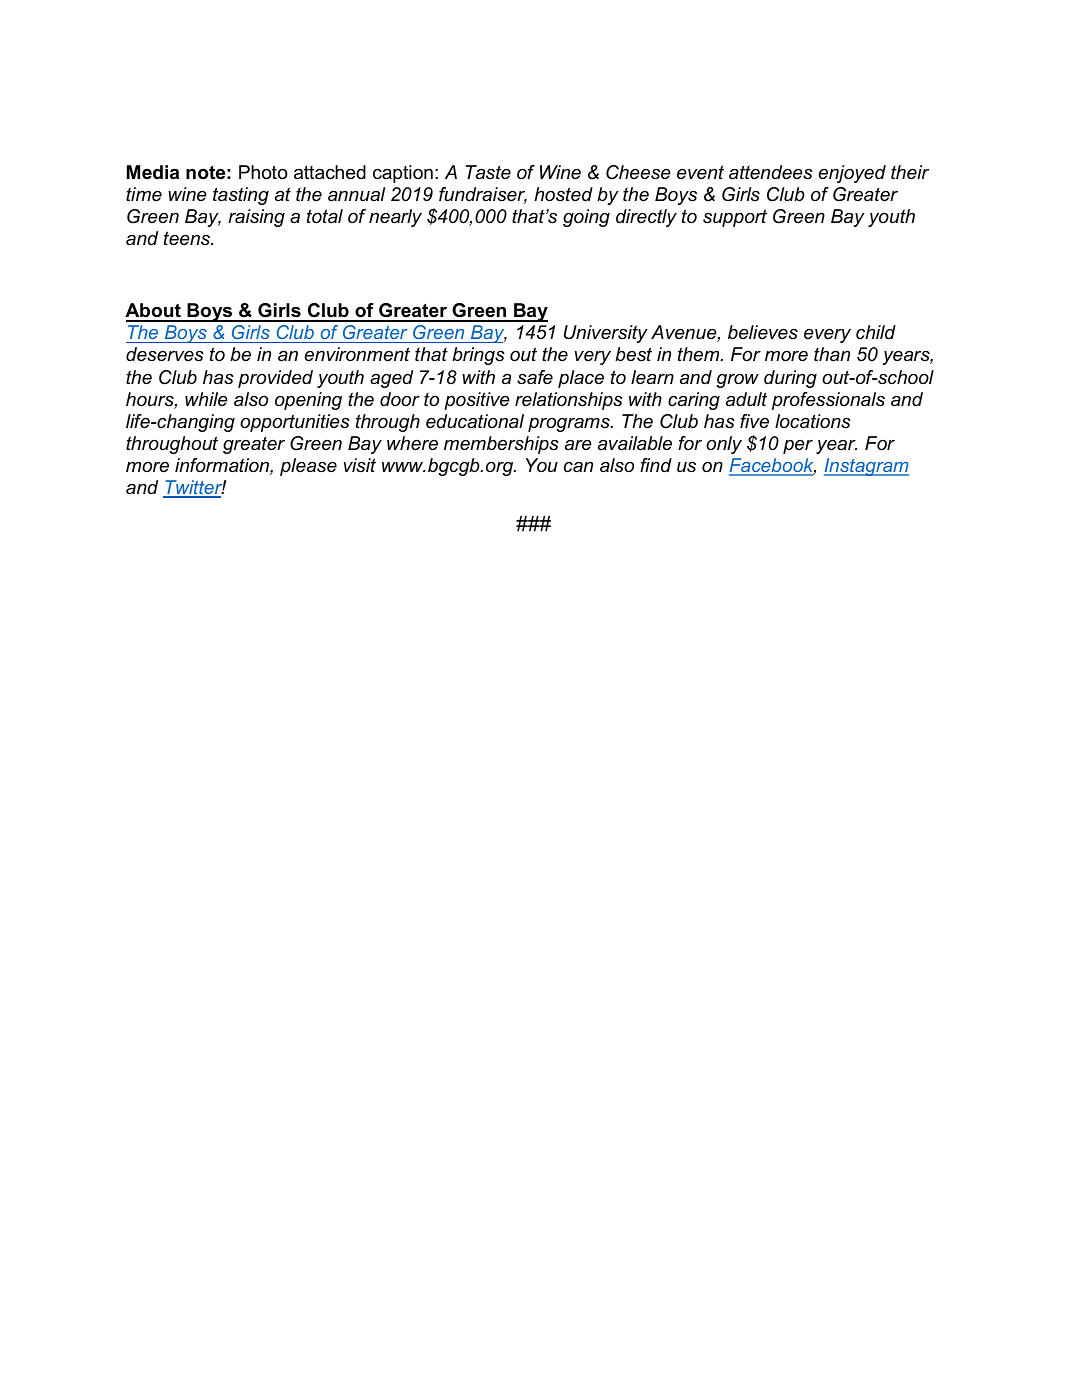 Image resolution: width=1068 pixels, height=1382 pixels. I want to click on Taste, so click(488, 172).
